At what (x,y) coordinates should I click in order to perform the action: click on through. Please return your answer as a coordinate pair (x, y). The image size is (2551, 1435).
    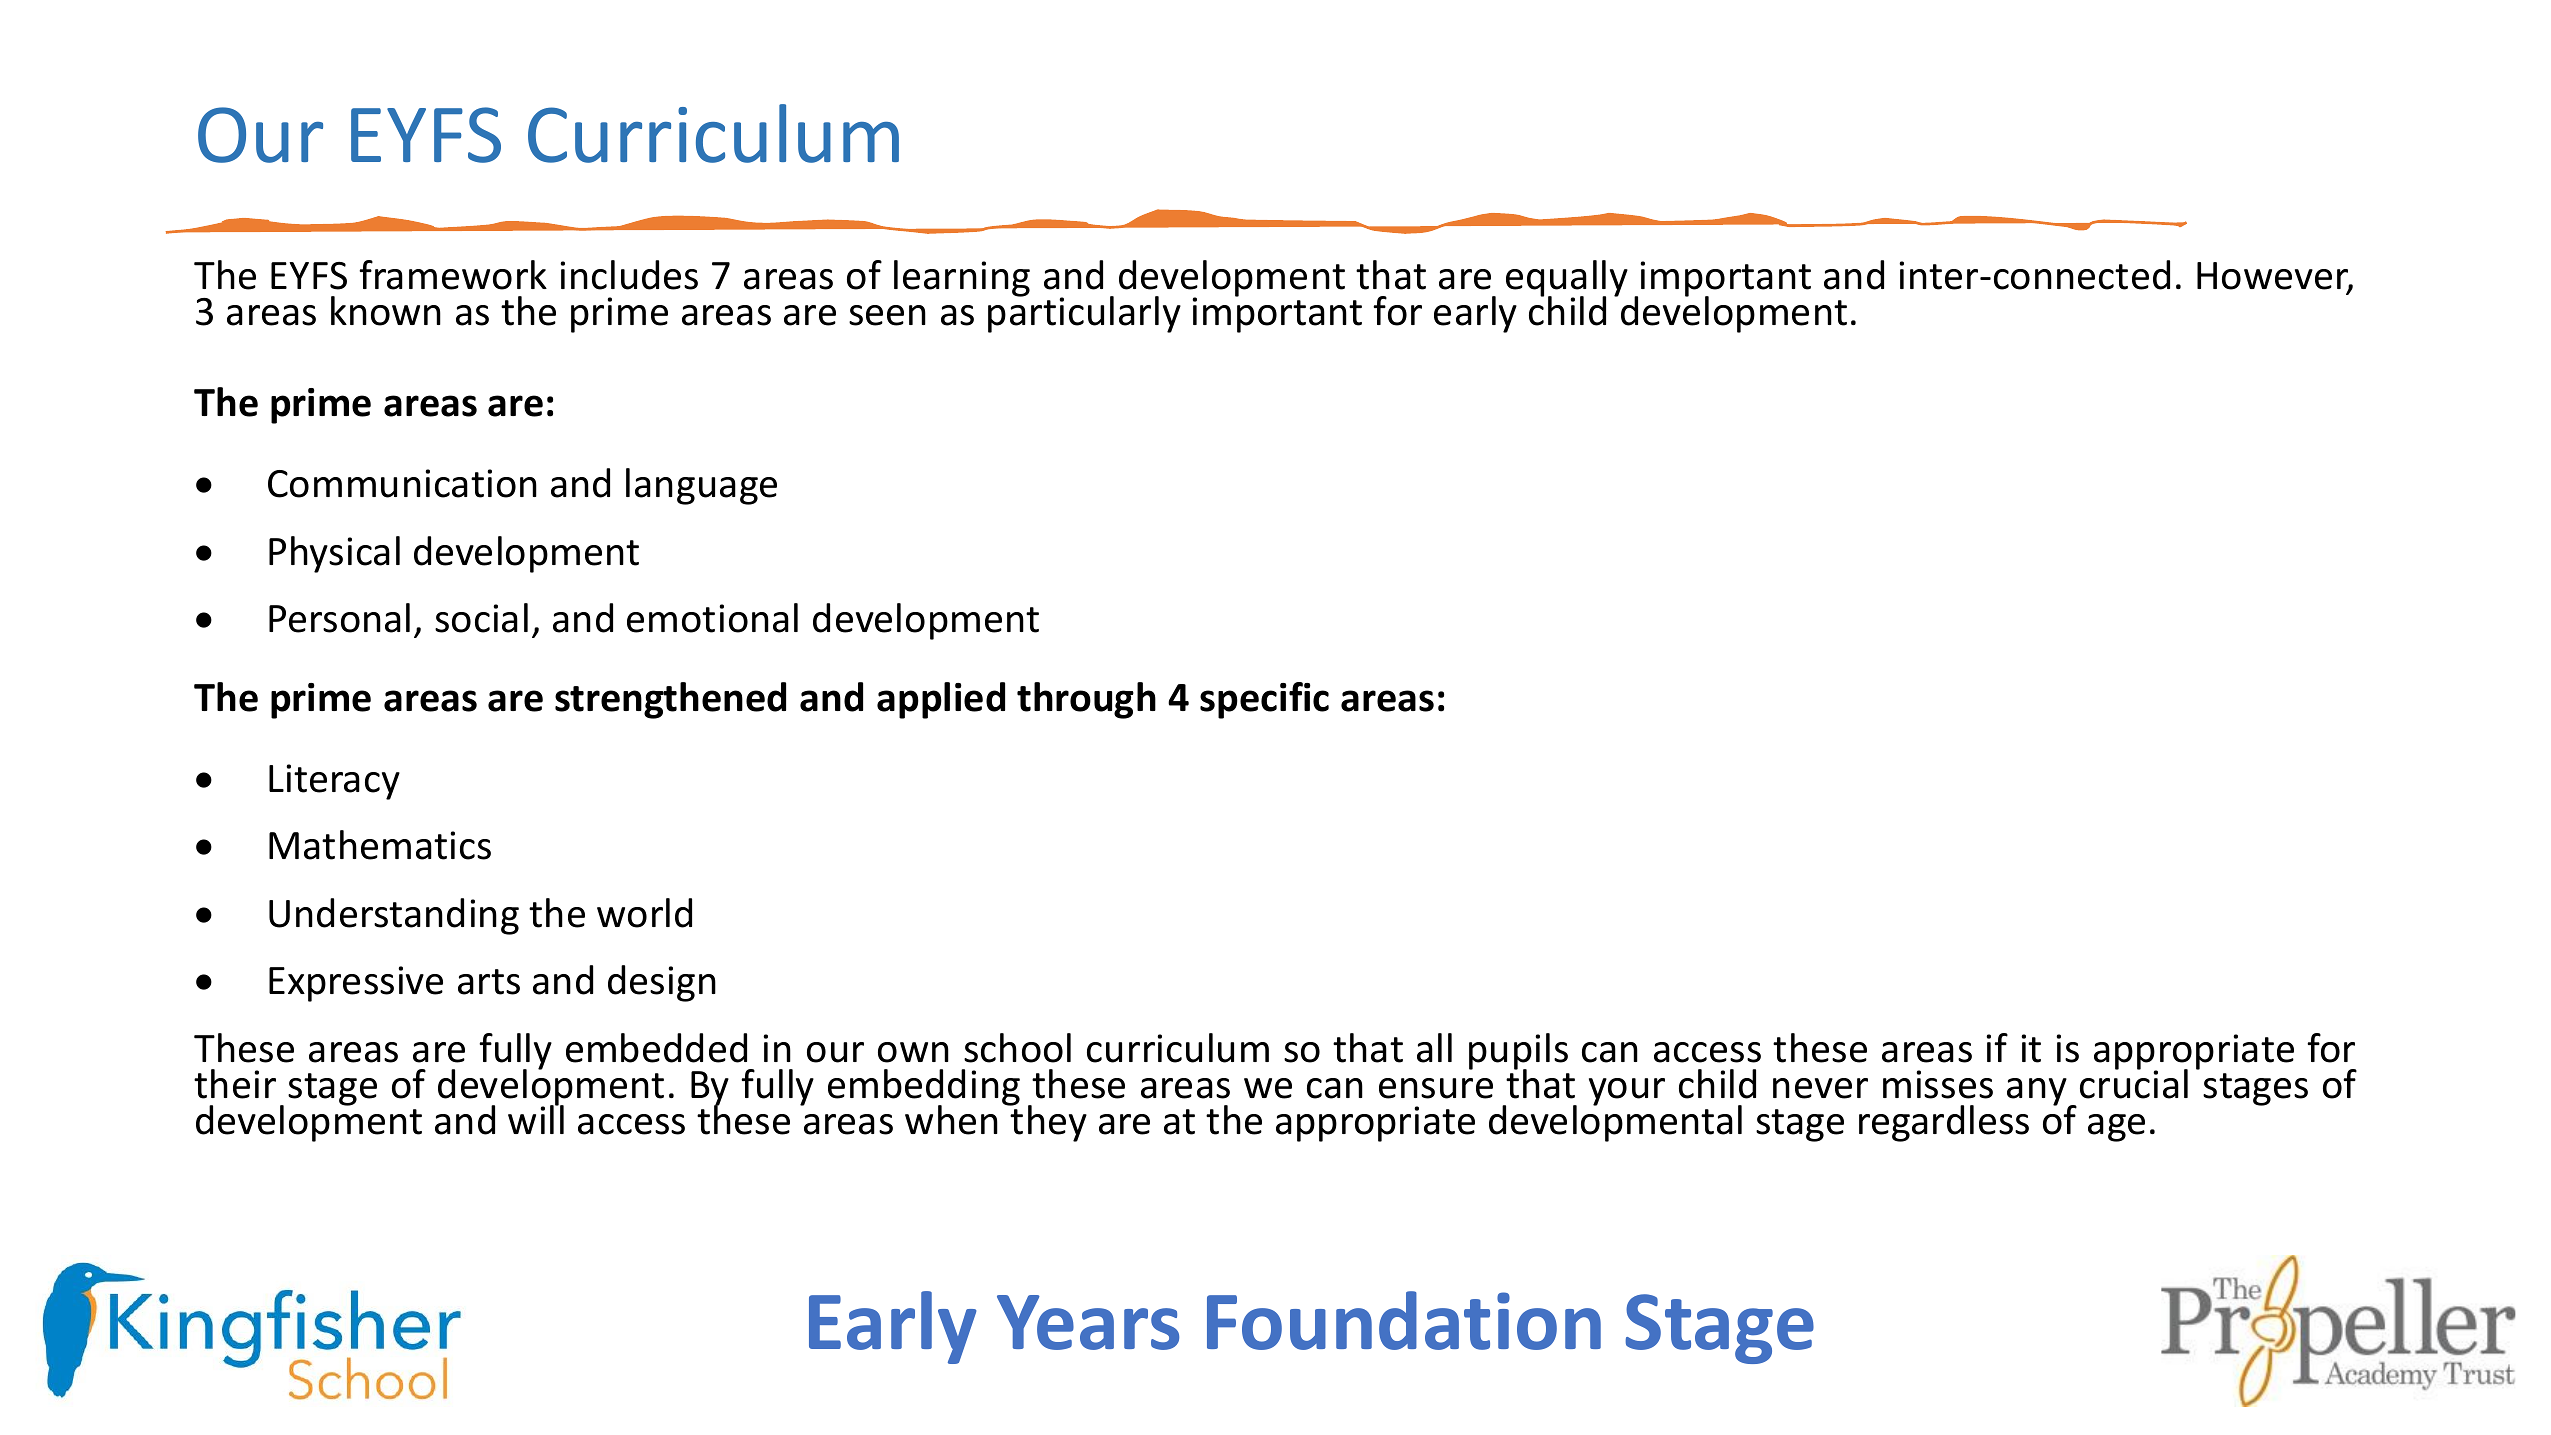
    Looking at the image, I should click on (1086, 700).
